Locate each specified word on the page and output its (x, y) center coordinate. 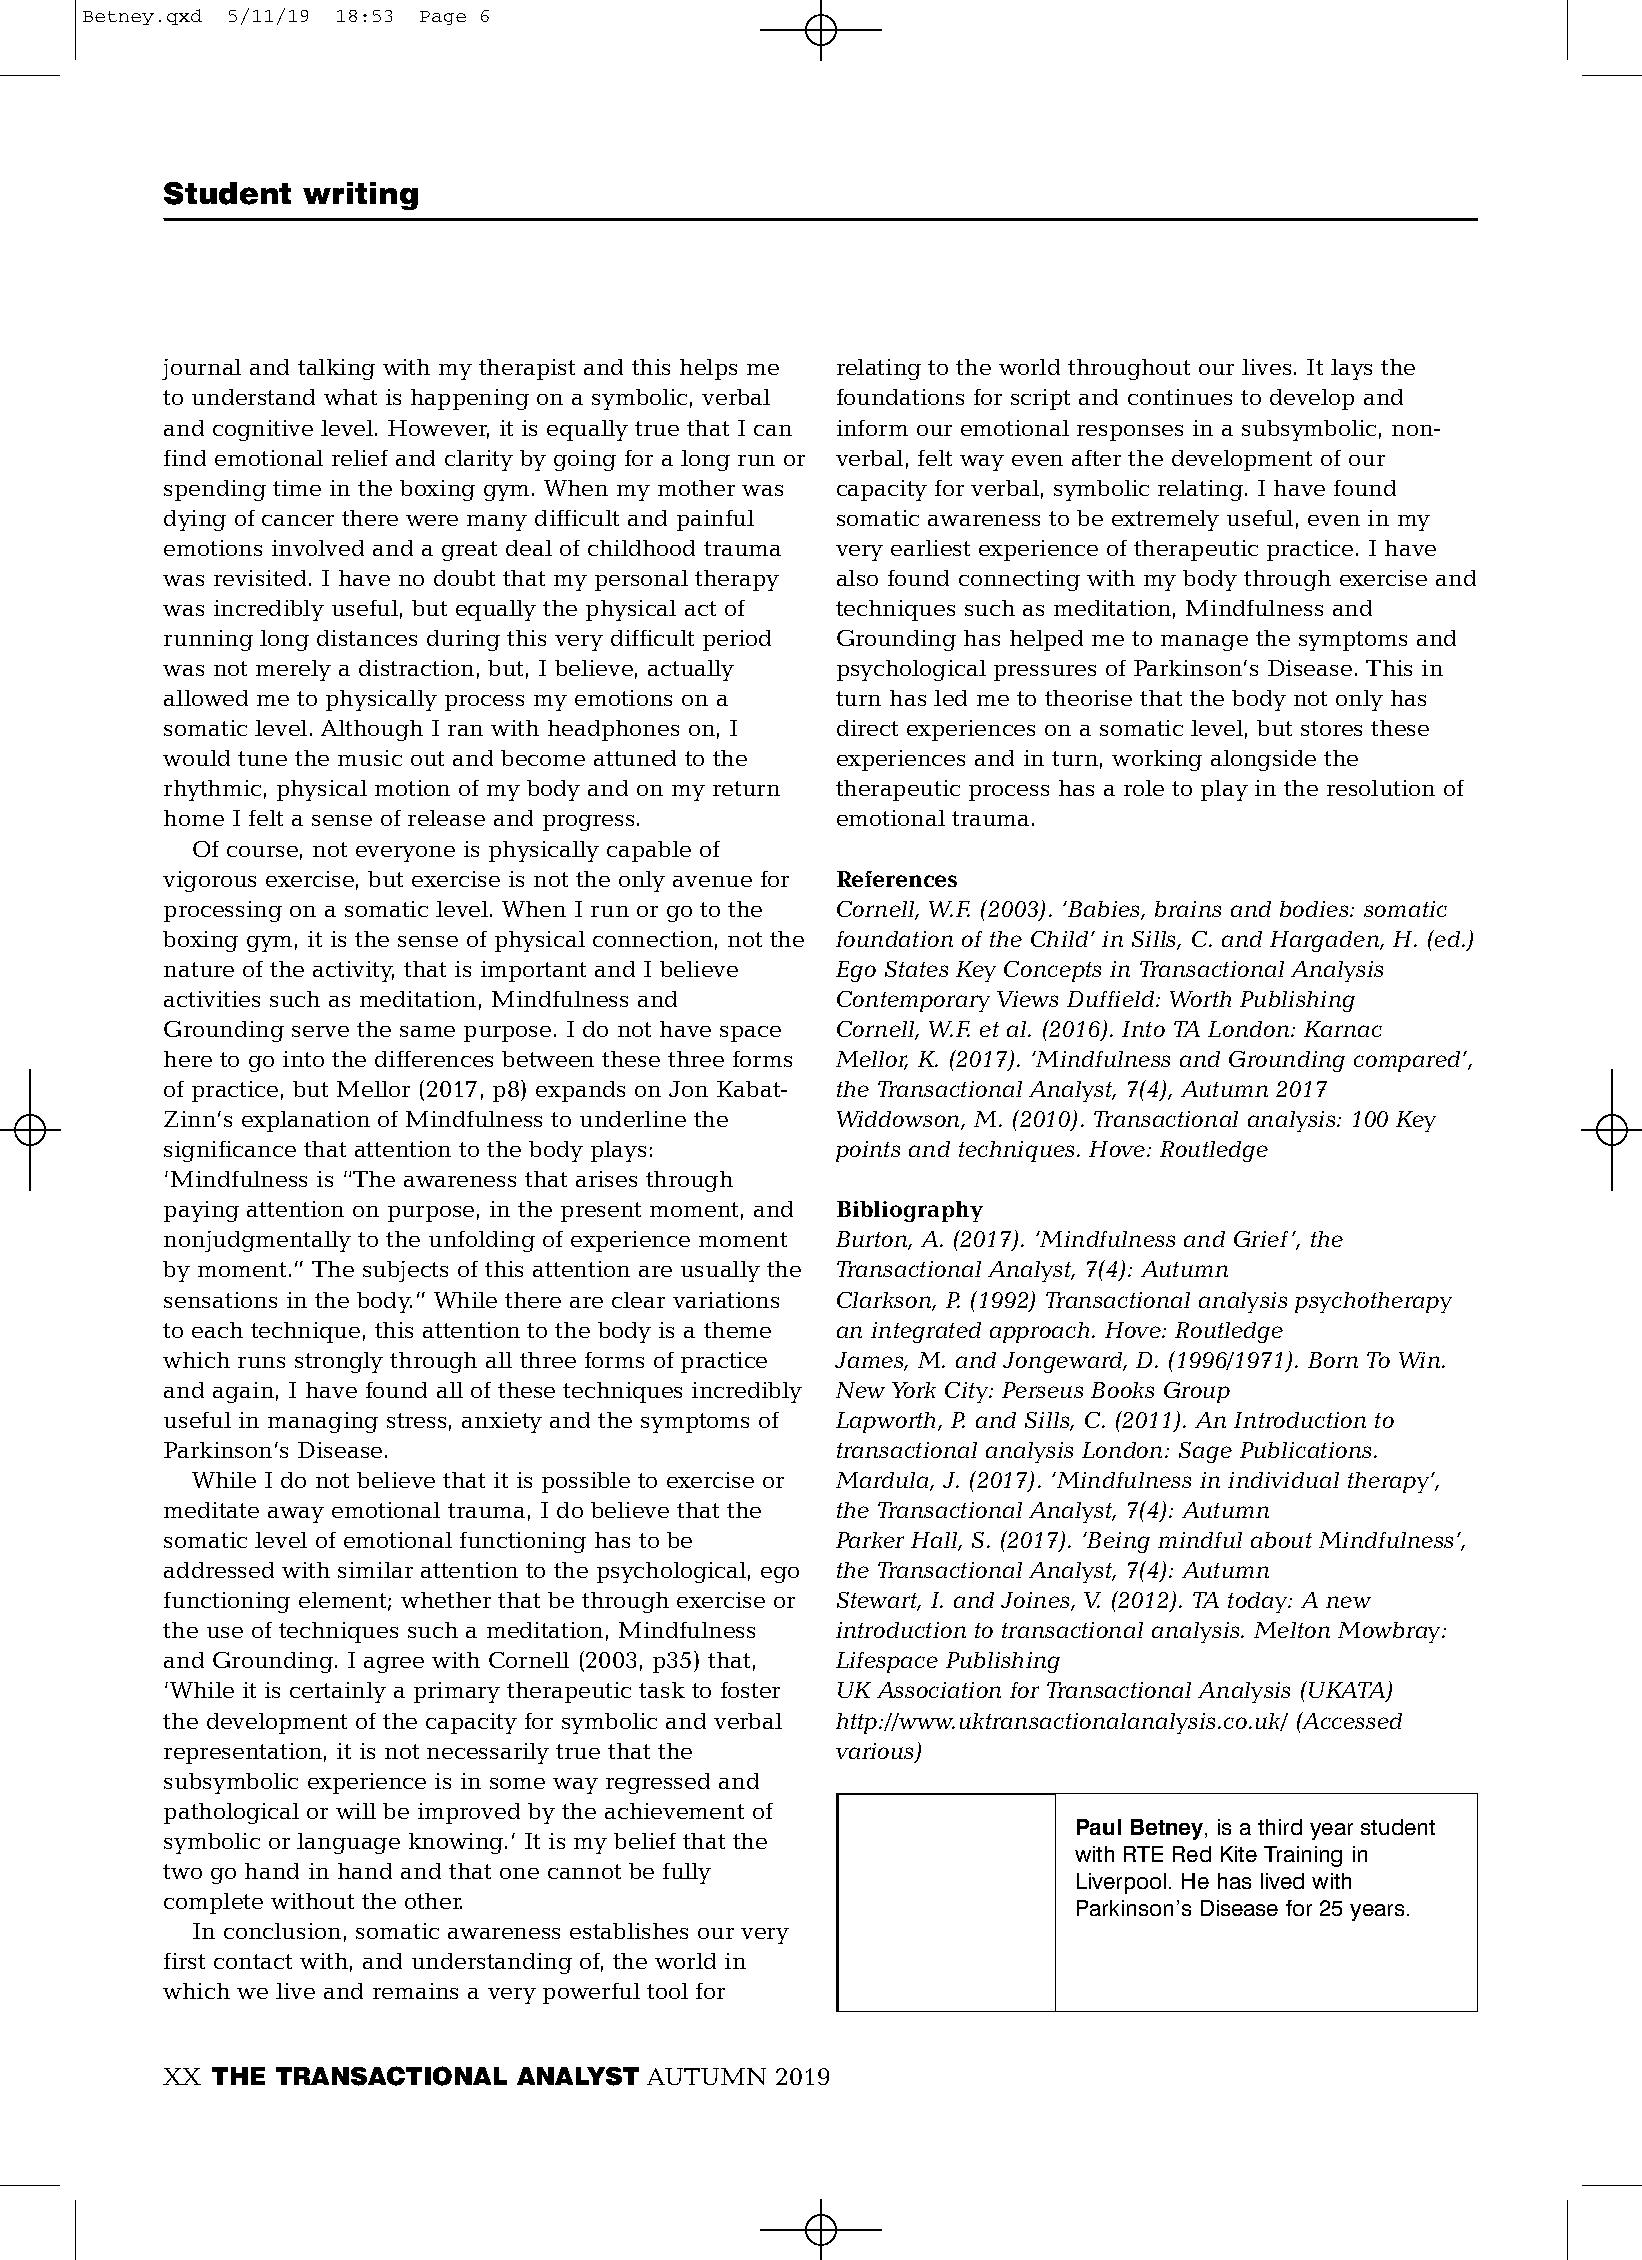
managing (323, 1422)
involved (318, 548)
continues (1180, 397)
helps (708, 369)
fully (687, 1873)
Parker (870, 1540)
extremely (1165, 520)
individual (1283, 1480)
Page (443, 18)
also (857, 578)
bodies (1315, 909)
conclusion (282, 1931)
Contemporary (913, 1001)
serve (320, 1031)
